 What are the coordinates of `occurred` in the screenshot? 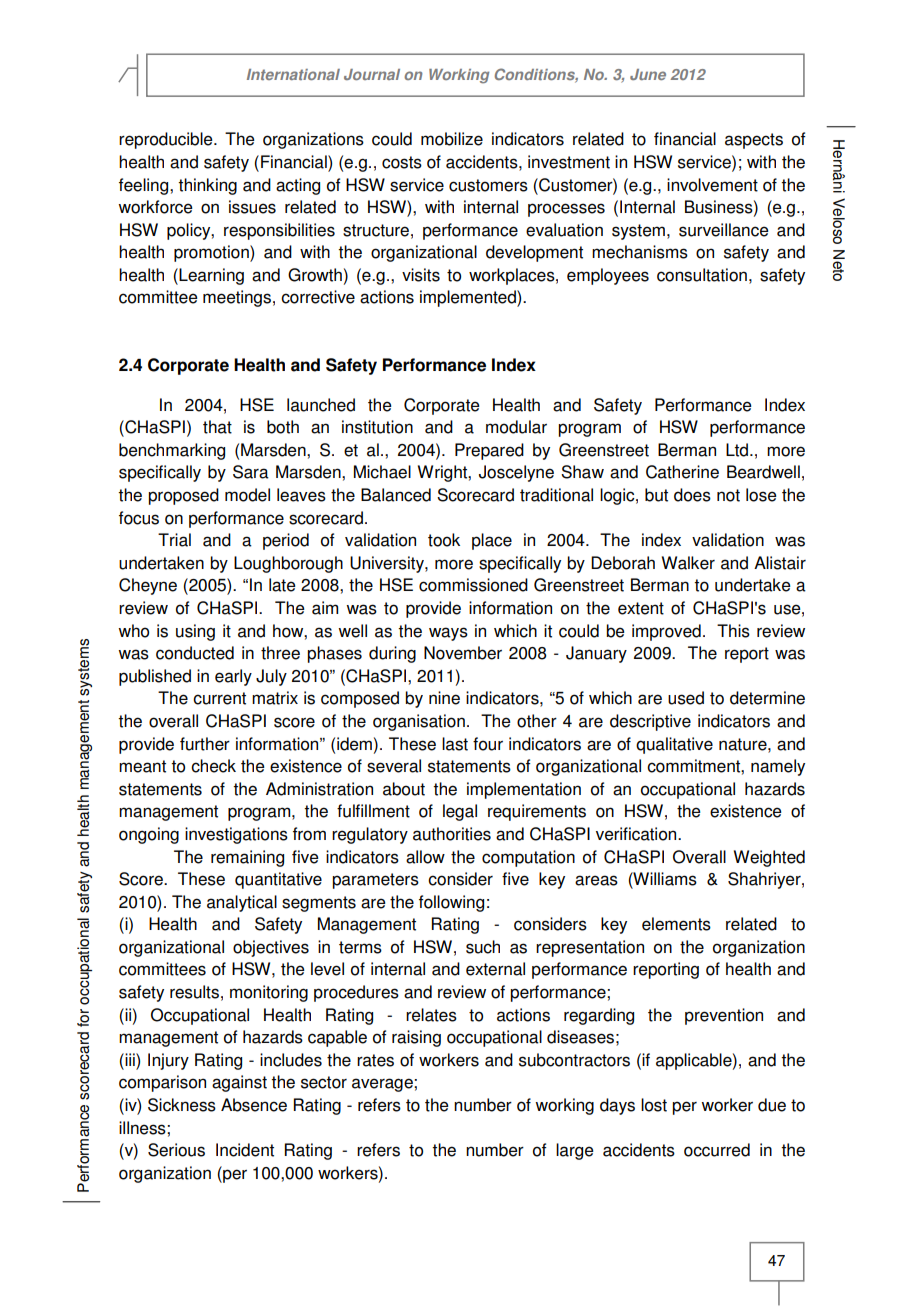 It's located at (717, 1150).
